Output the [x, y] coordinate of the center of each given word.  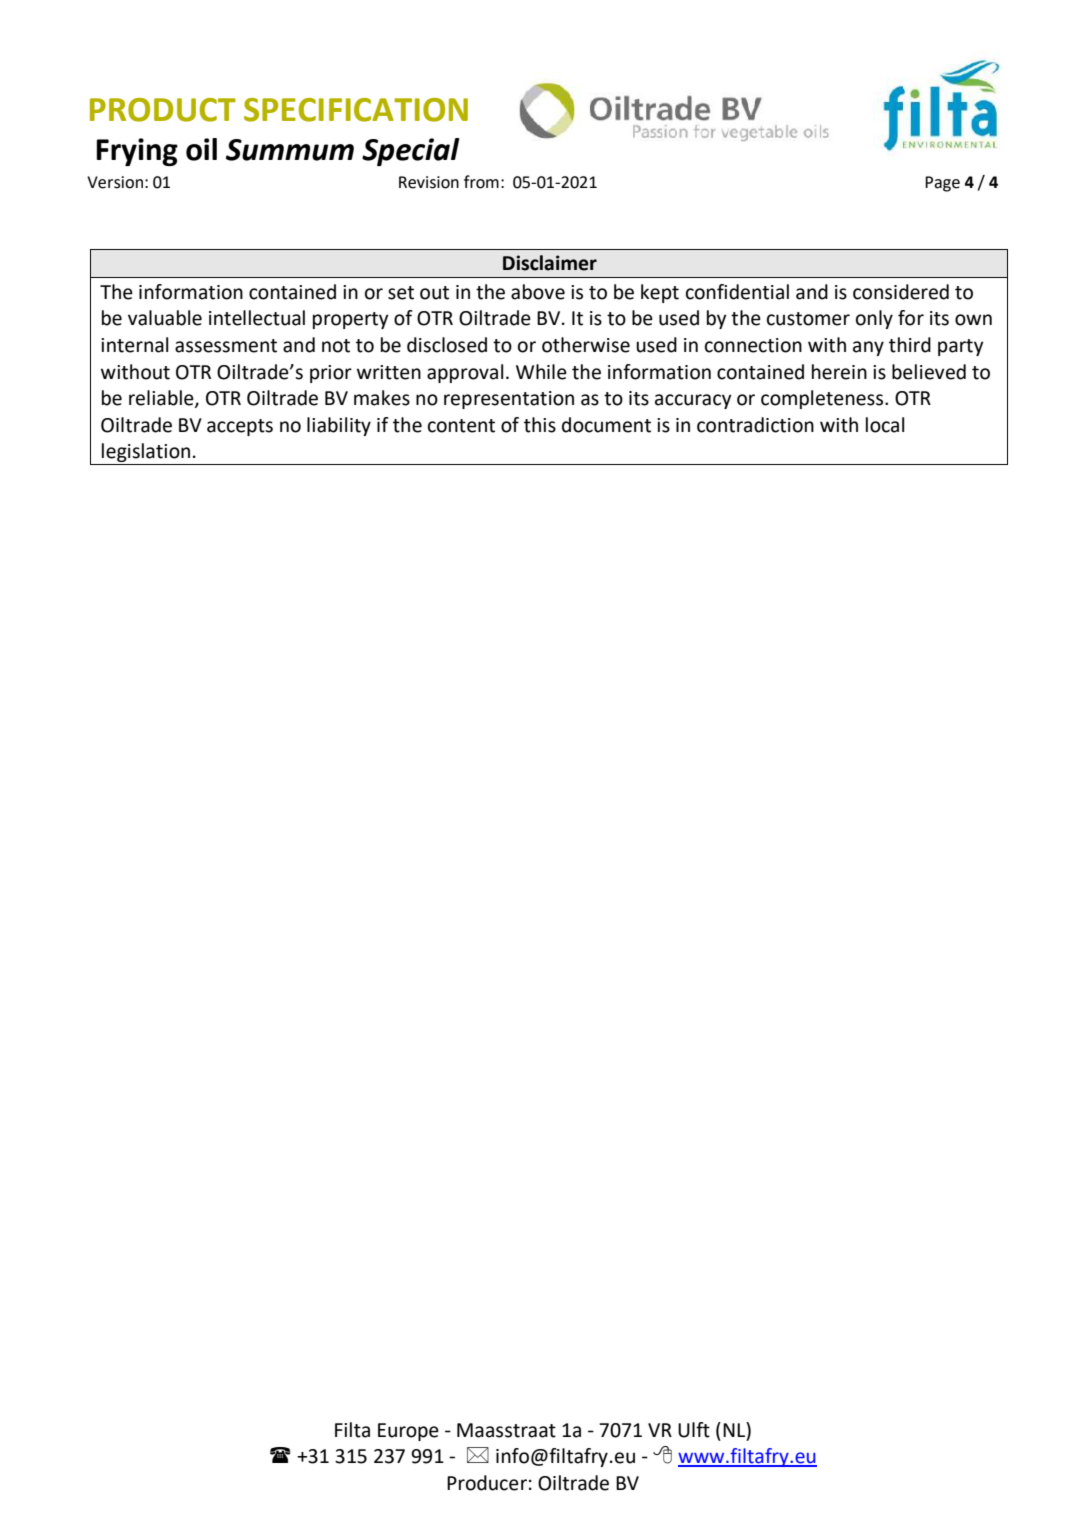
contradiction [755, 425]
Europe [408, 1432]
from [481, 182]
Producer [487, 1483]
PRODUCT [163, 110]
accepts [240, 427]
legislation [146, 452]
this [540, 425]
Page [942, 184]
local [885, 425]
